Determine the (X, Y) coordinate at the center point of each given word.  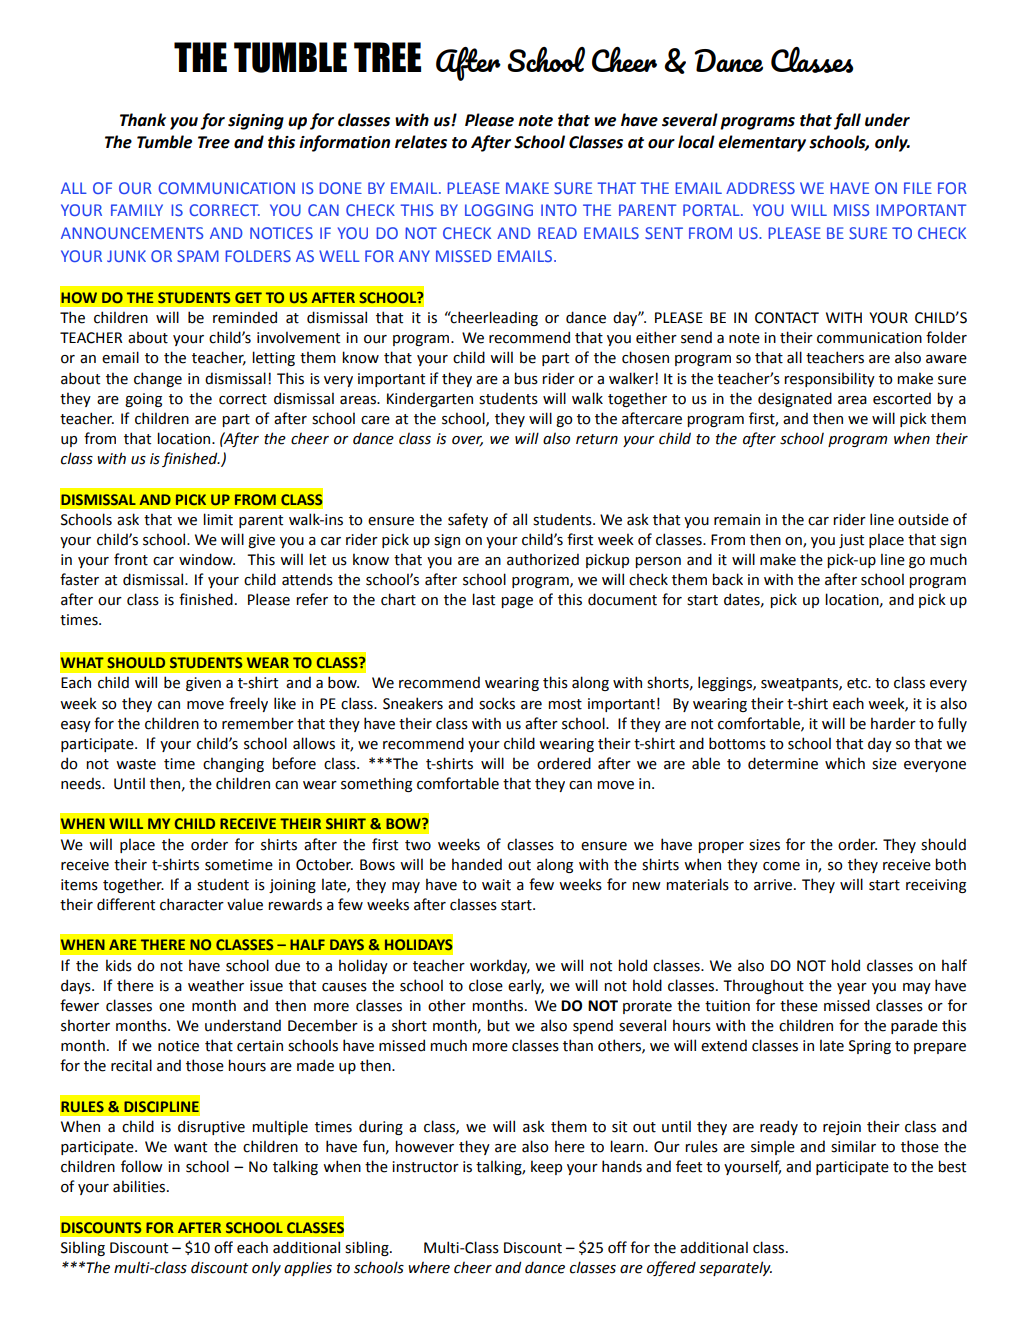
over (467, 441)
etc (858, 683)
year (852, 988)
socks (497, 703)
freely (248, 704)
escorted (902, 398)
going (143, 400)
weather (216, 985)
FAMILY (137, 210)
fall (847, 121)
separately (735, 1268)
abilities (140, 1186)
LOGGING (499, 210)
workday (500, 966)
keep (546, 1167)
